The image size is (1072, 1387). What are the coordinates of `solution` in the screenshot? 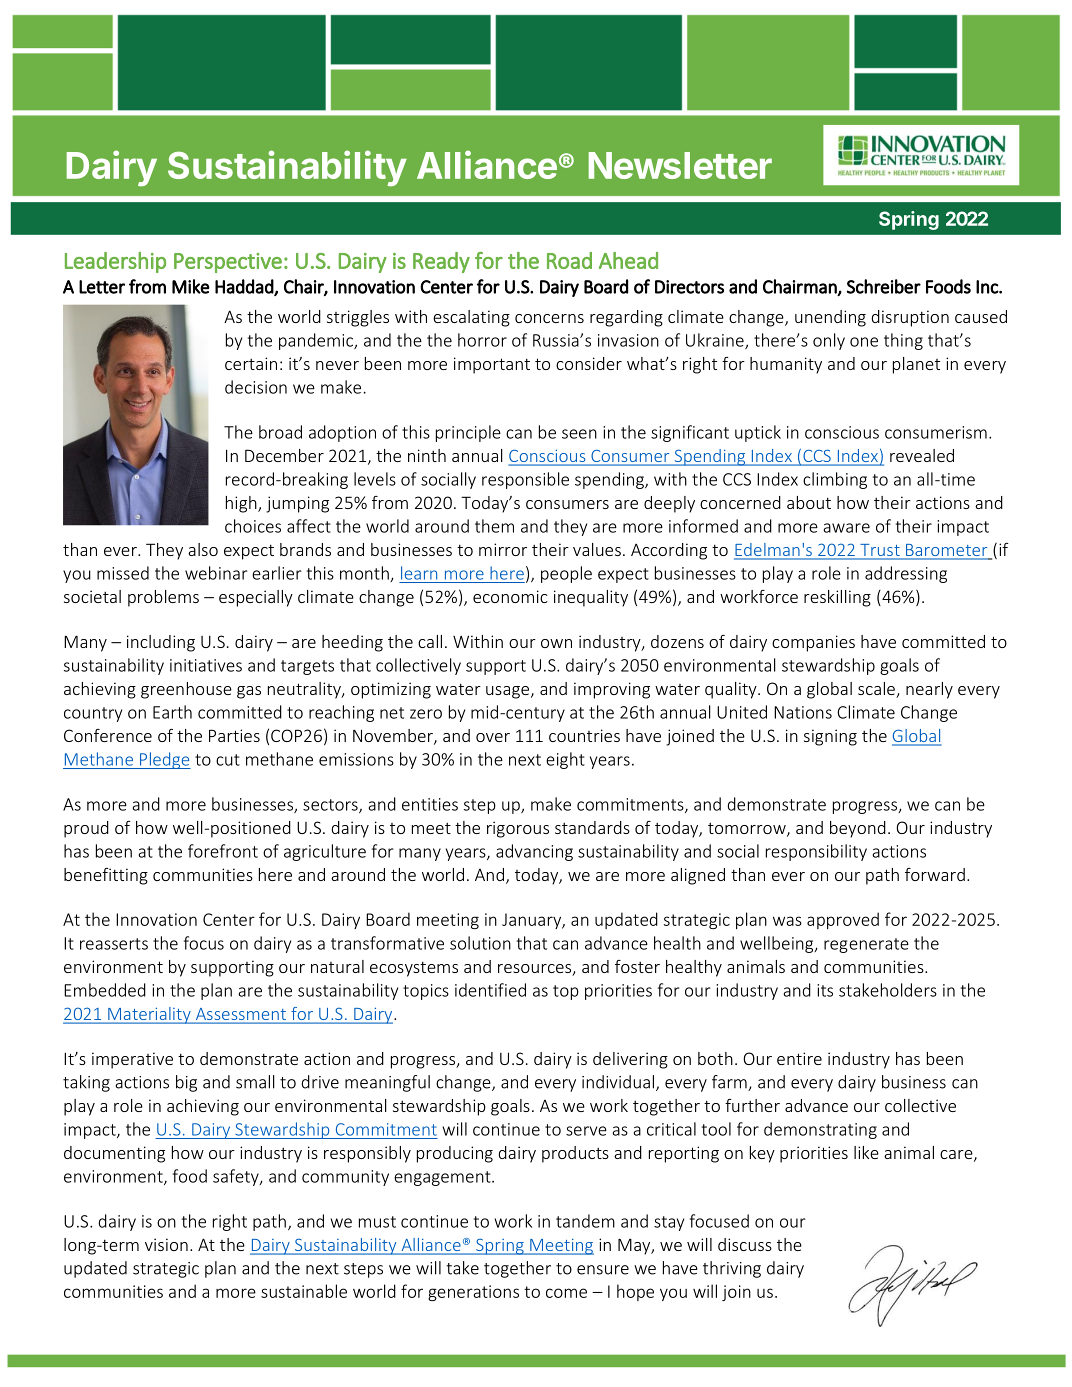 It's located at (480, 943).
